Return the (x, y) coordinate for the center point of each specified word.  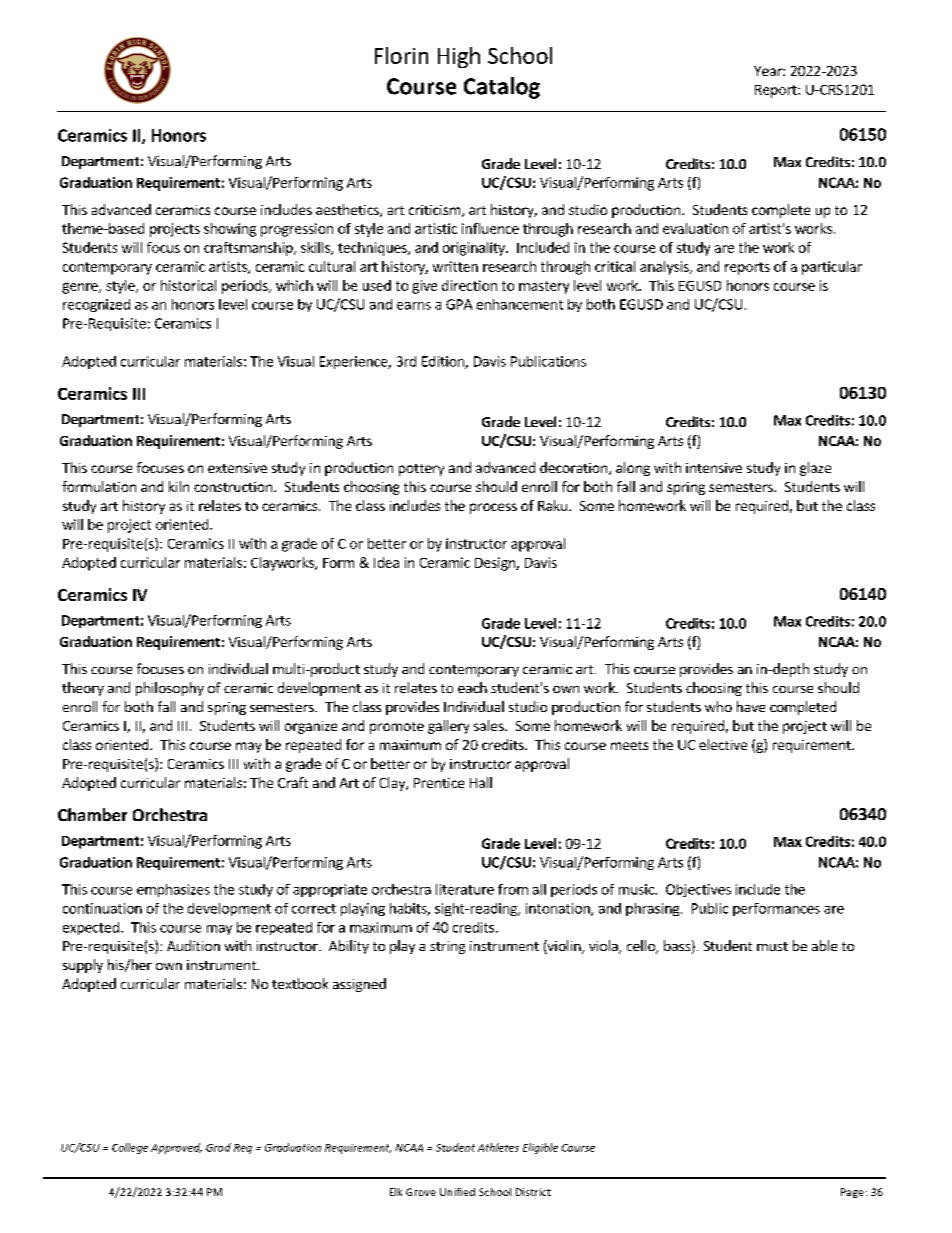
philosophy (170, 689)
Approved (176, 1148)
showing (230, 230)
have (751, 706)
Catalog (502, 88)
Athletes (498, 1147)
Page (852, 1193)
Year (769, 71)
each (472, 687)
